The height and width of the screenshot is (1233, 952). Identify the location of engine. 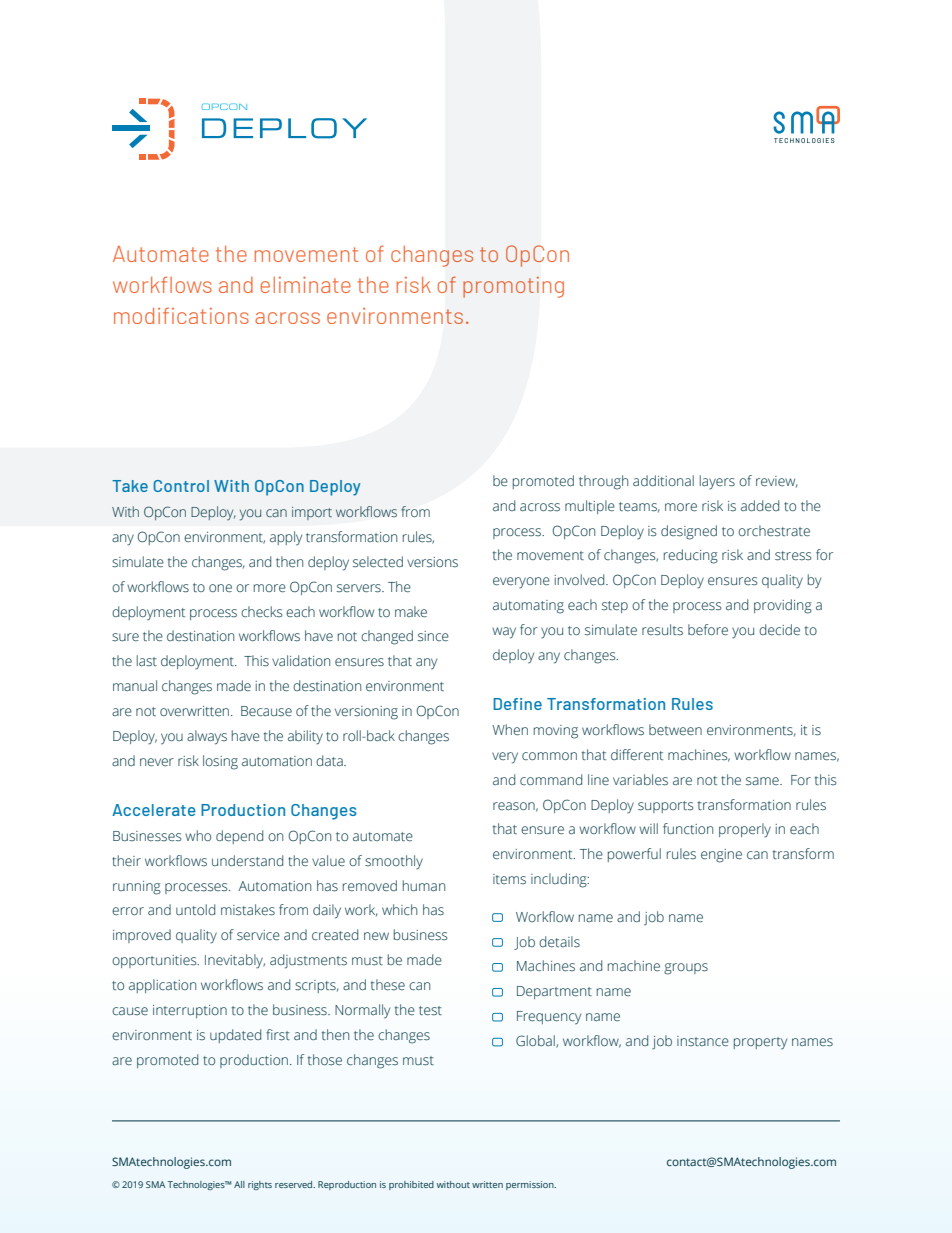
(721, 856).
